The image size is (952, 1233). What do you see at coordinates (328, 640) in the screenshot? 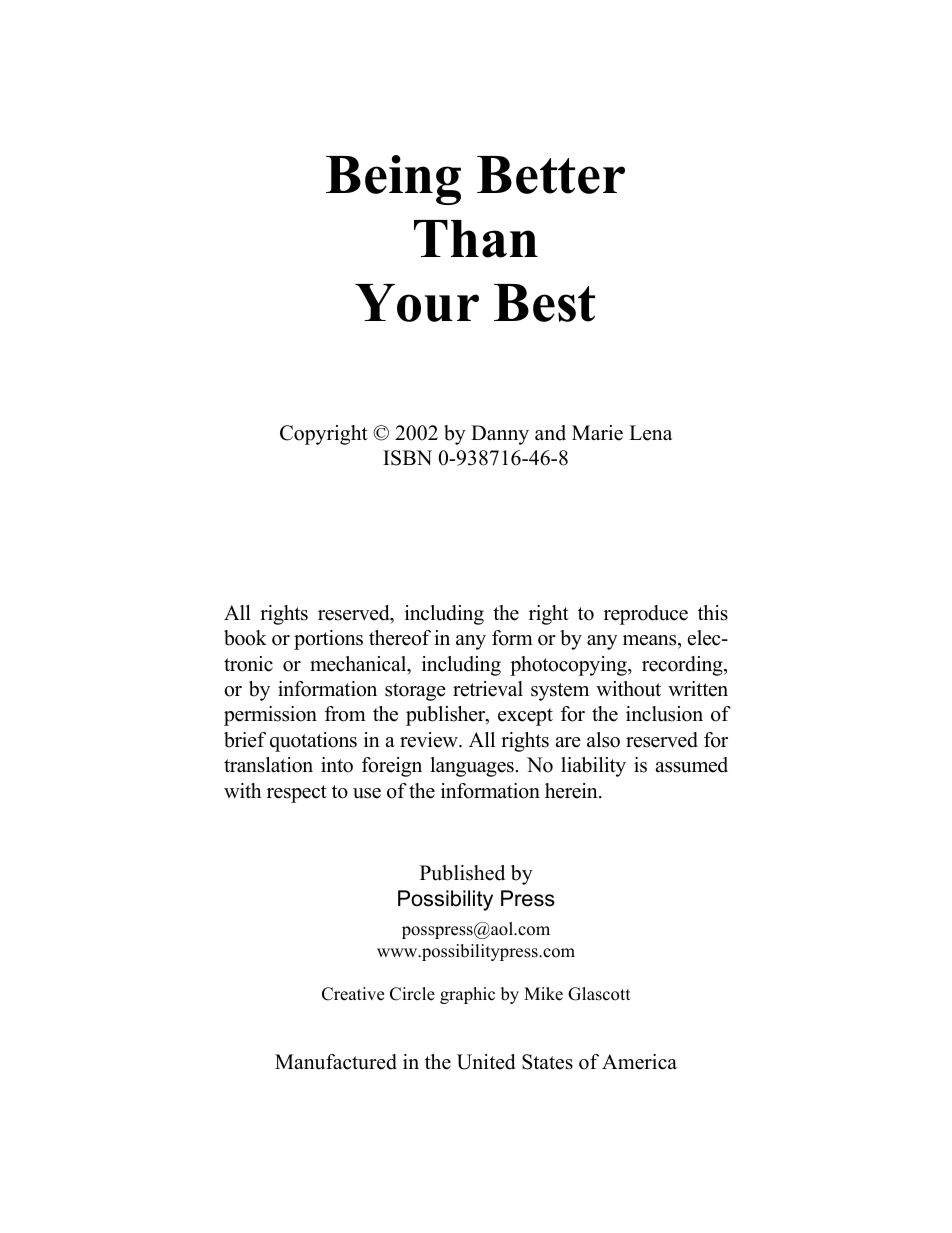
I see `portions` at bounding box center [328, 640].
